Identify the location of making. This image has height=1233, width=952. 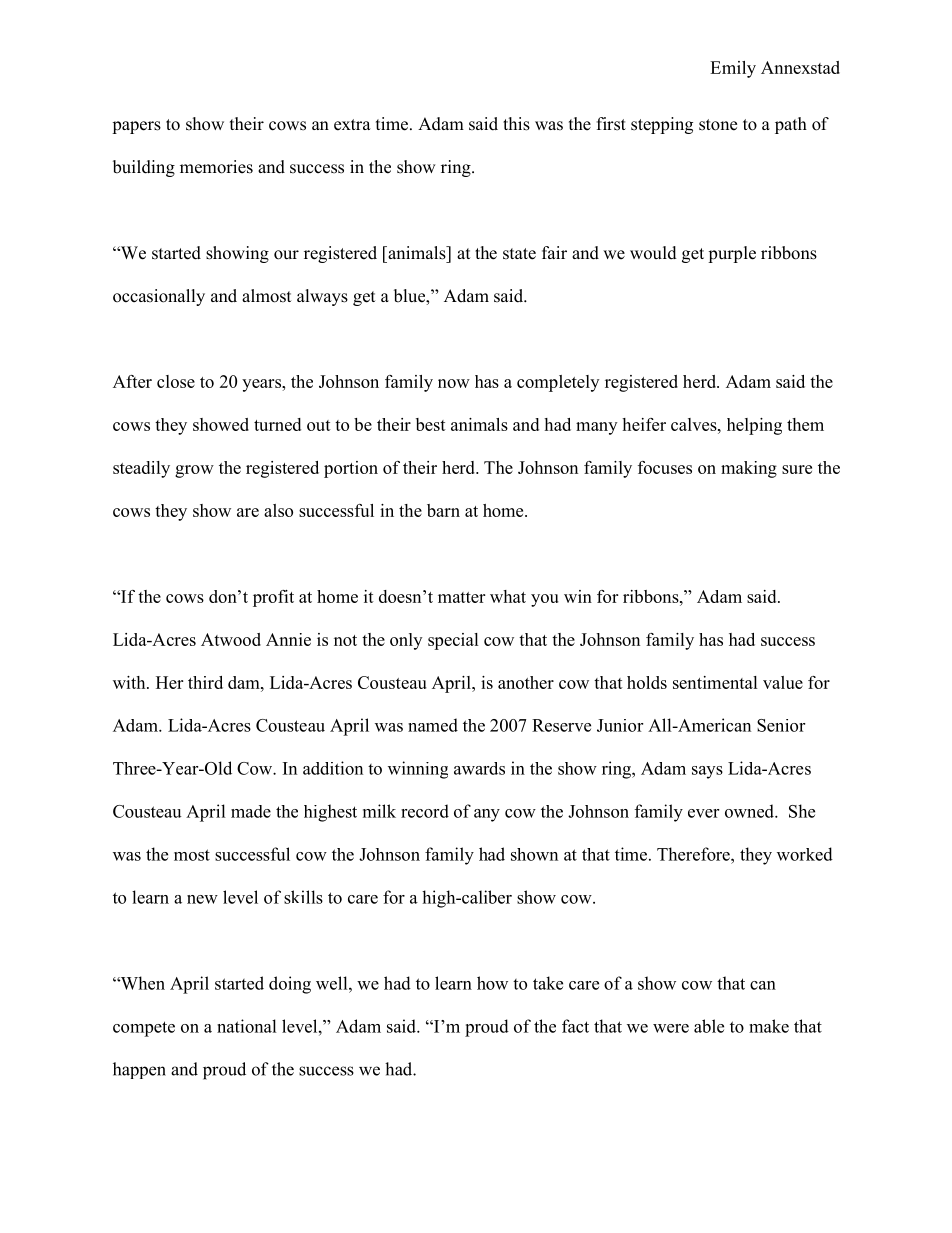
(749, 469).
